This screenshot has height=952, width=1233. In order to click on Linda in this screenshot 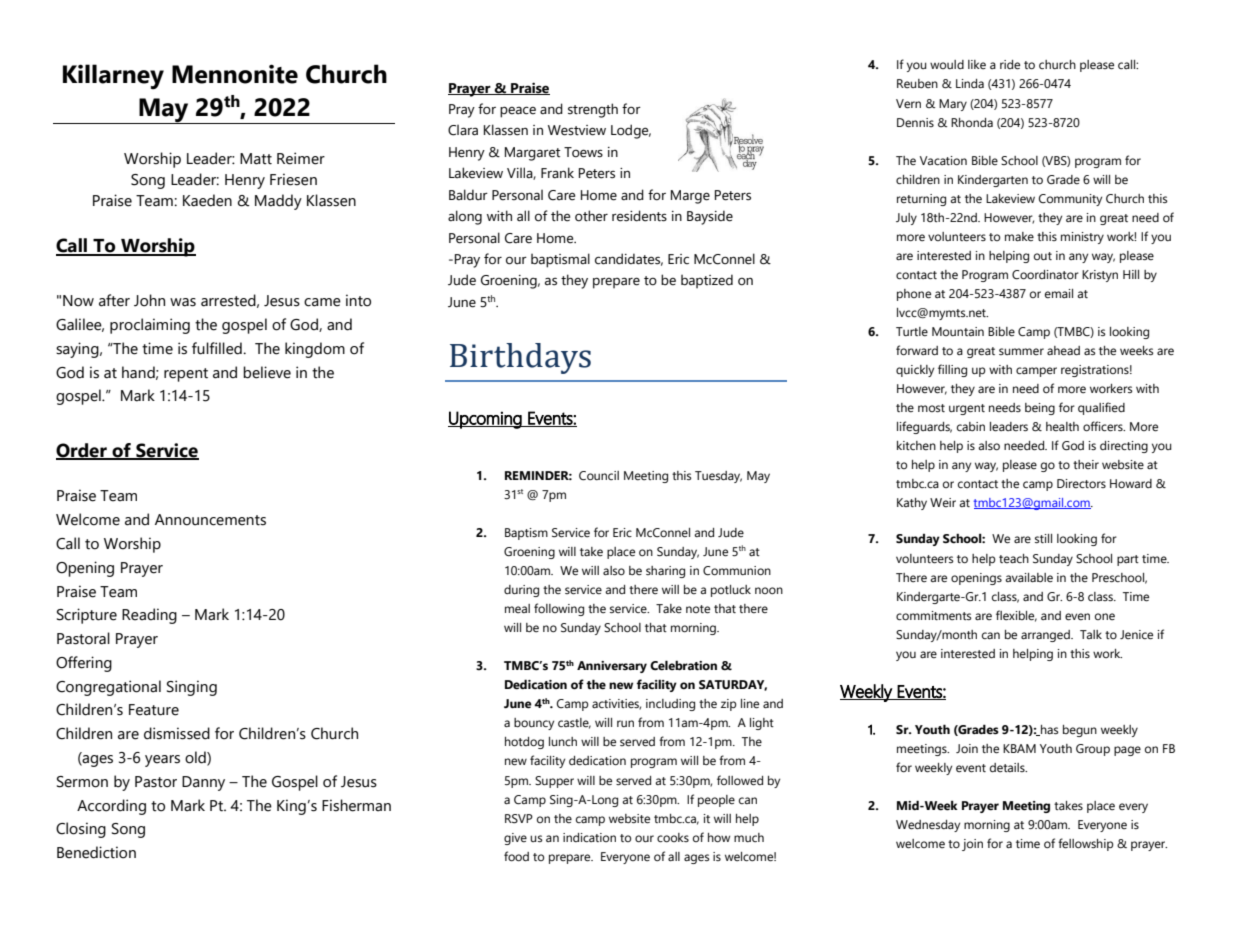, I will do `click(970, 83)`.
